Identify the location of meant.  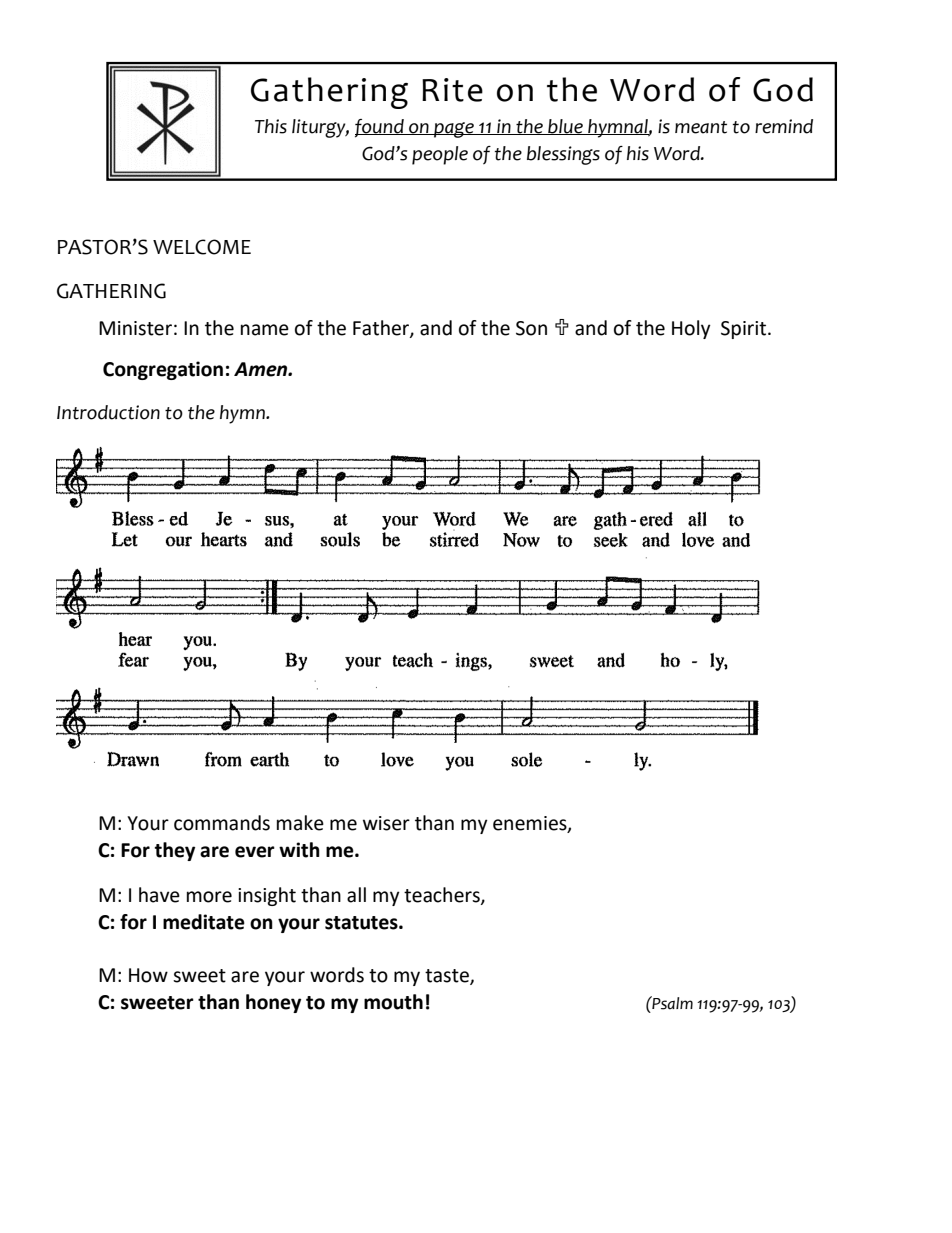
(701, 127).
